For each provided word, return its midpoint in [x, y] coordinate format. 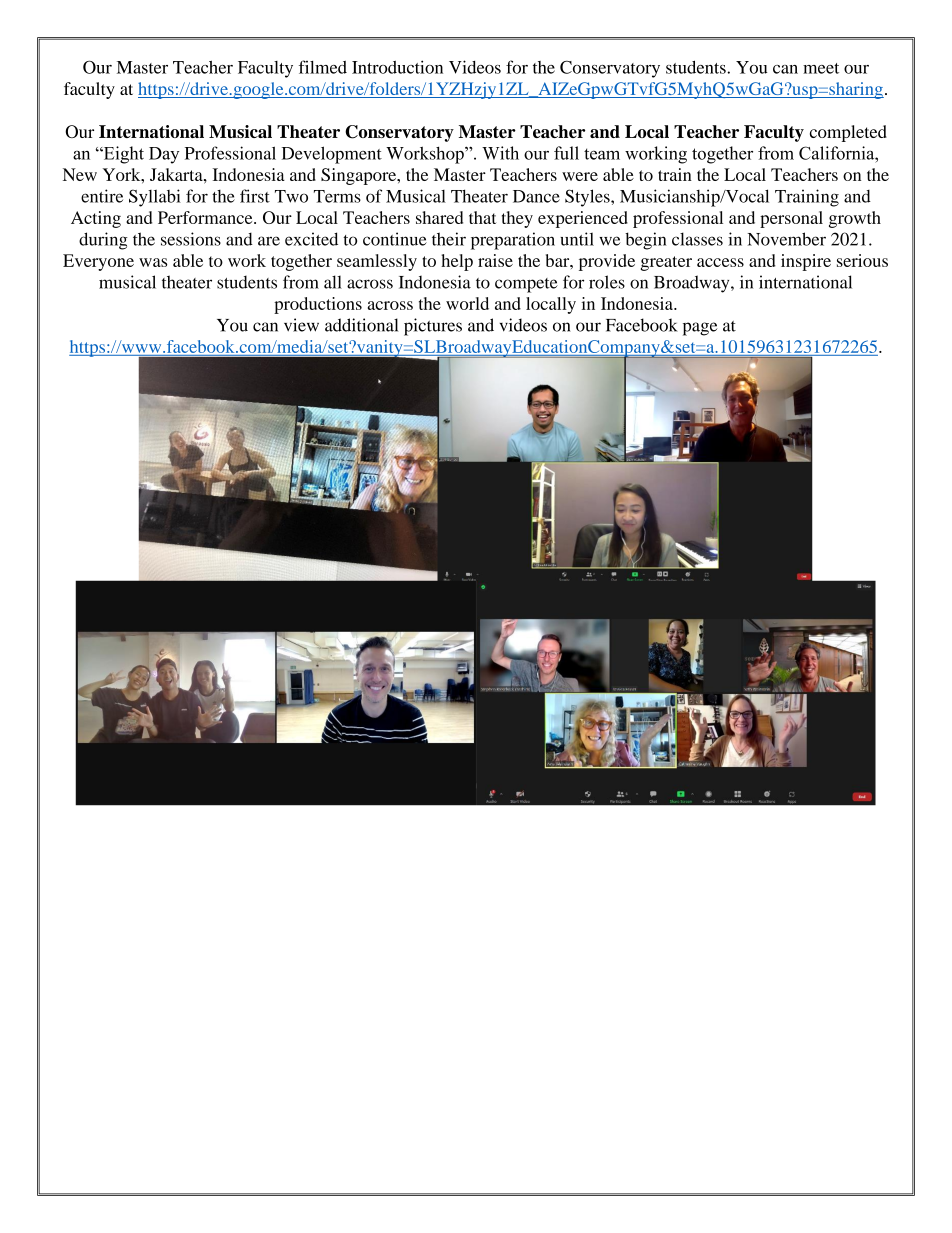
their [449, 239]
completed [848, 133]
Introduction [397, 67]
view [301, 325]
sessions [191, 239]
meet [821, 68]
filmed [323, 67]
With [500, 153]
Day [164, 155]
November [787, 239]
